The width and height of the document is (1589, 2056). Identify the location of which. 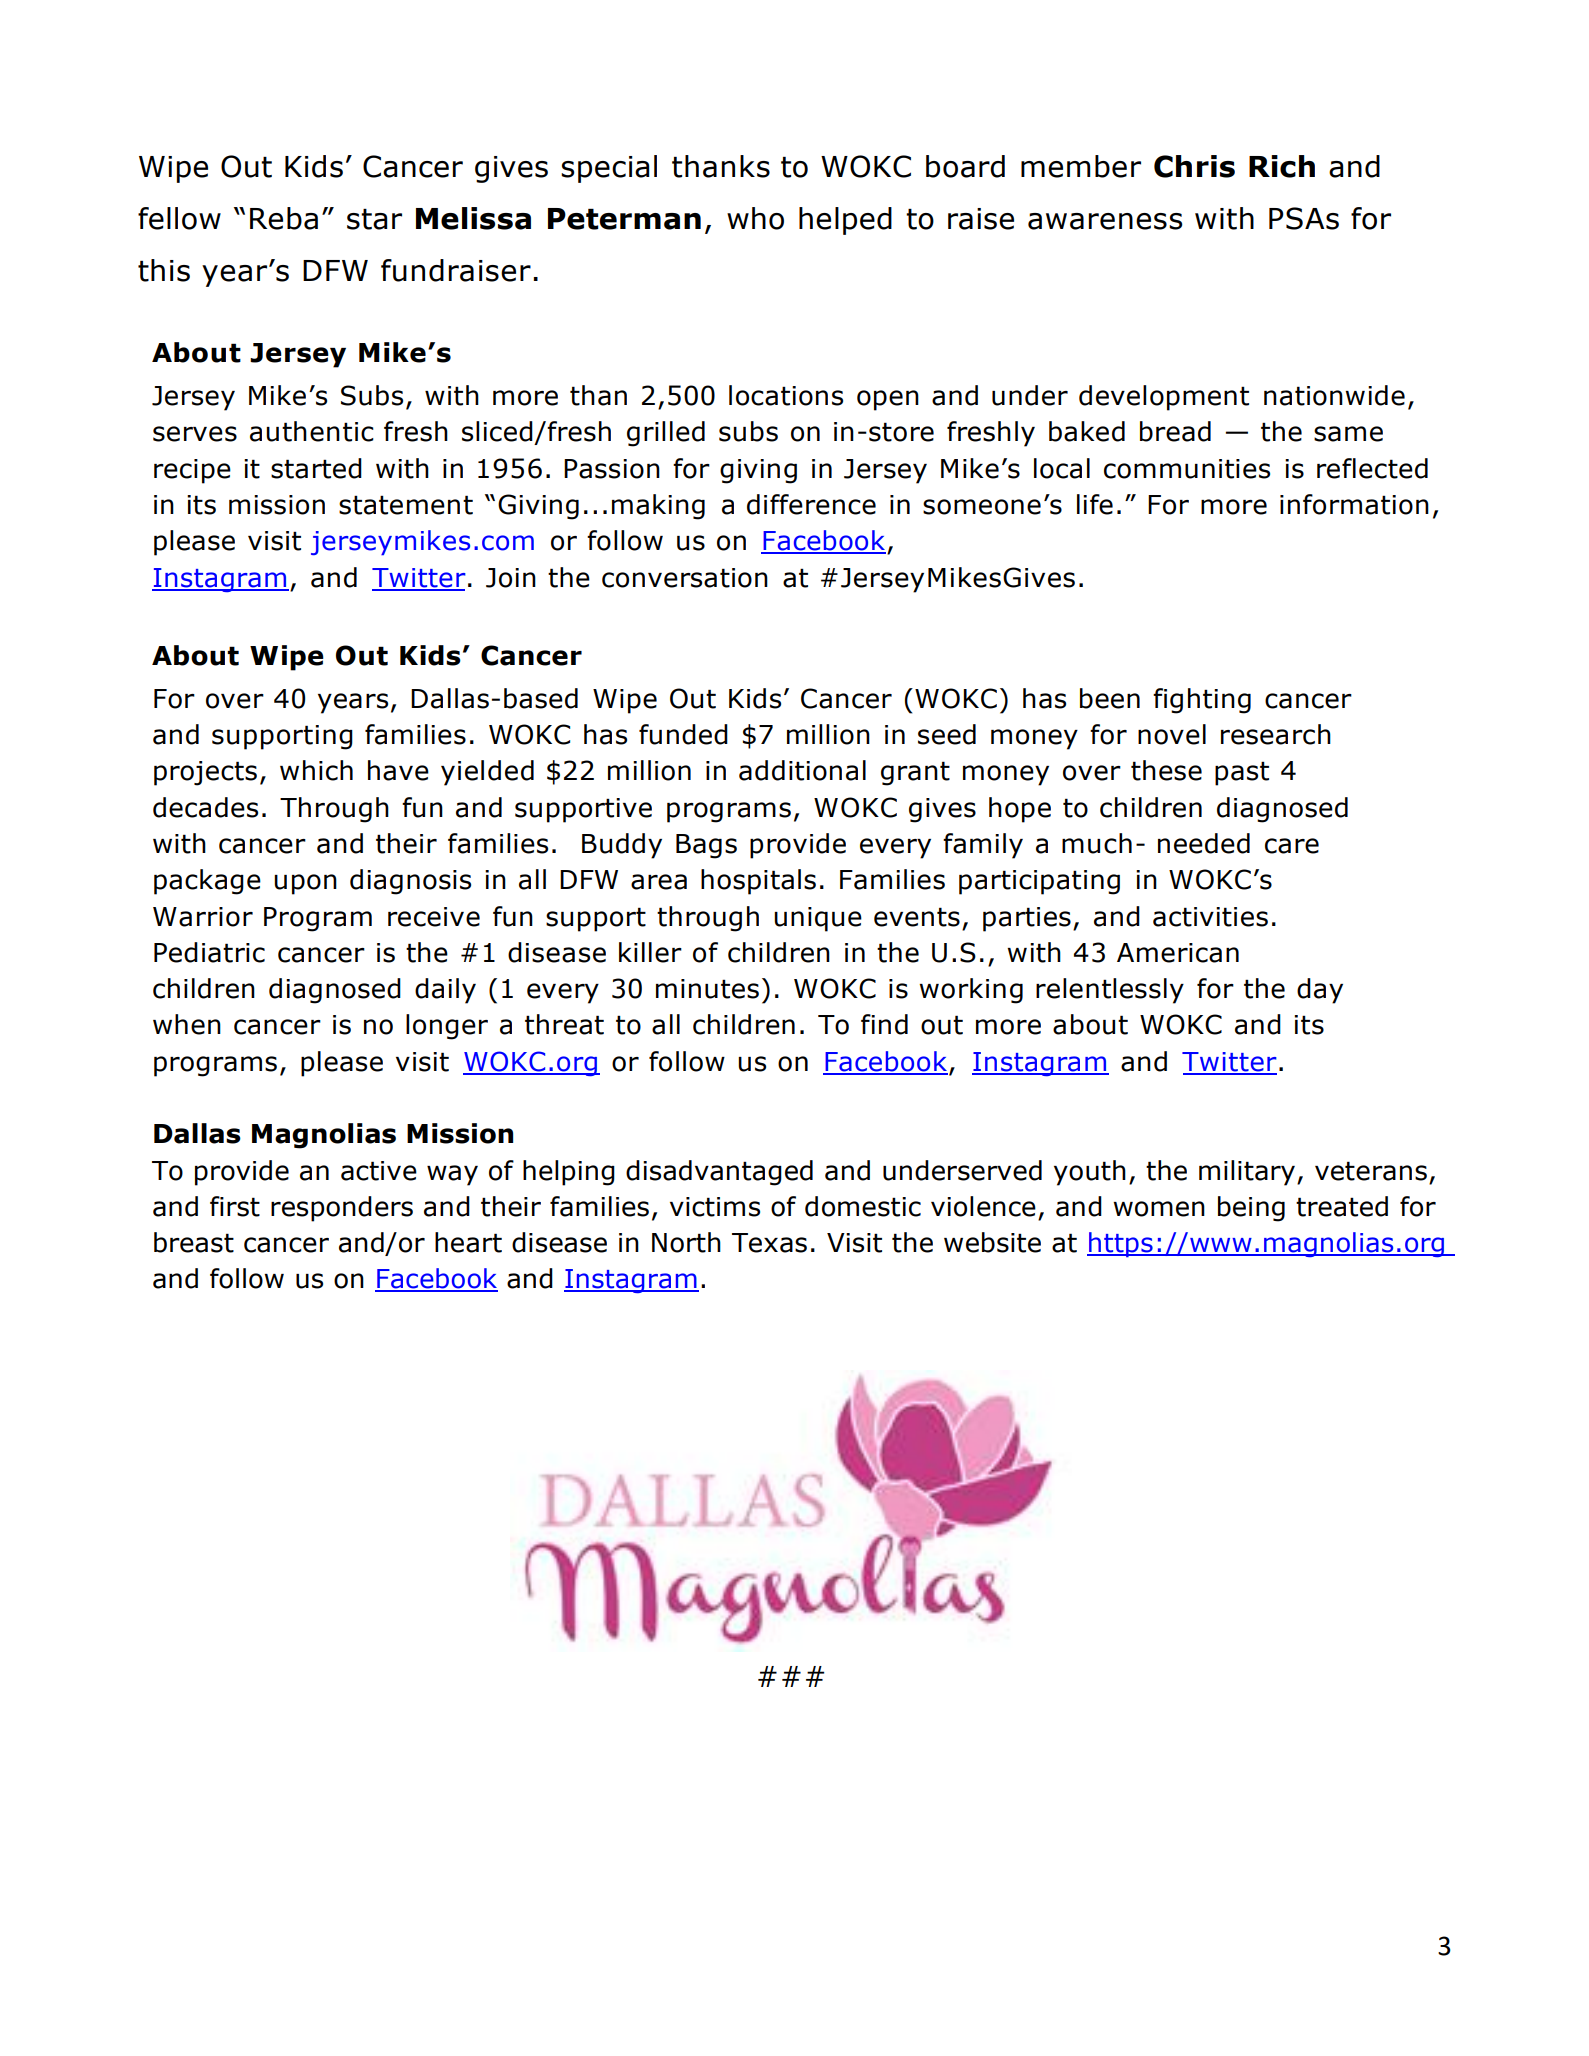
(316, 770).
